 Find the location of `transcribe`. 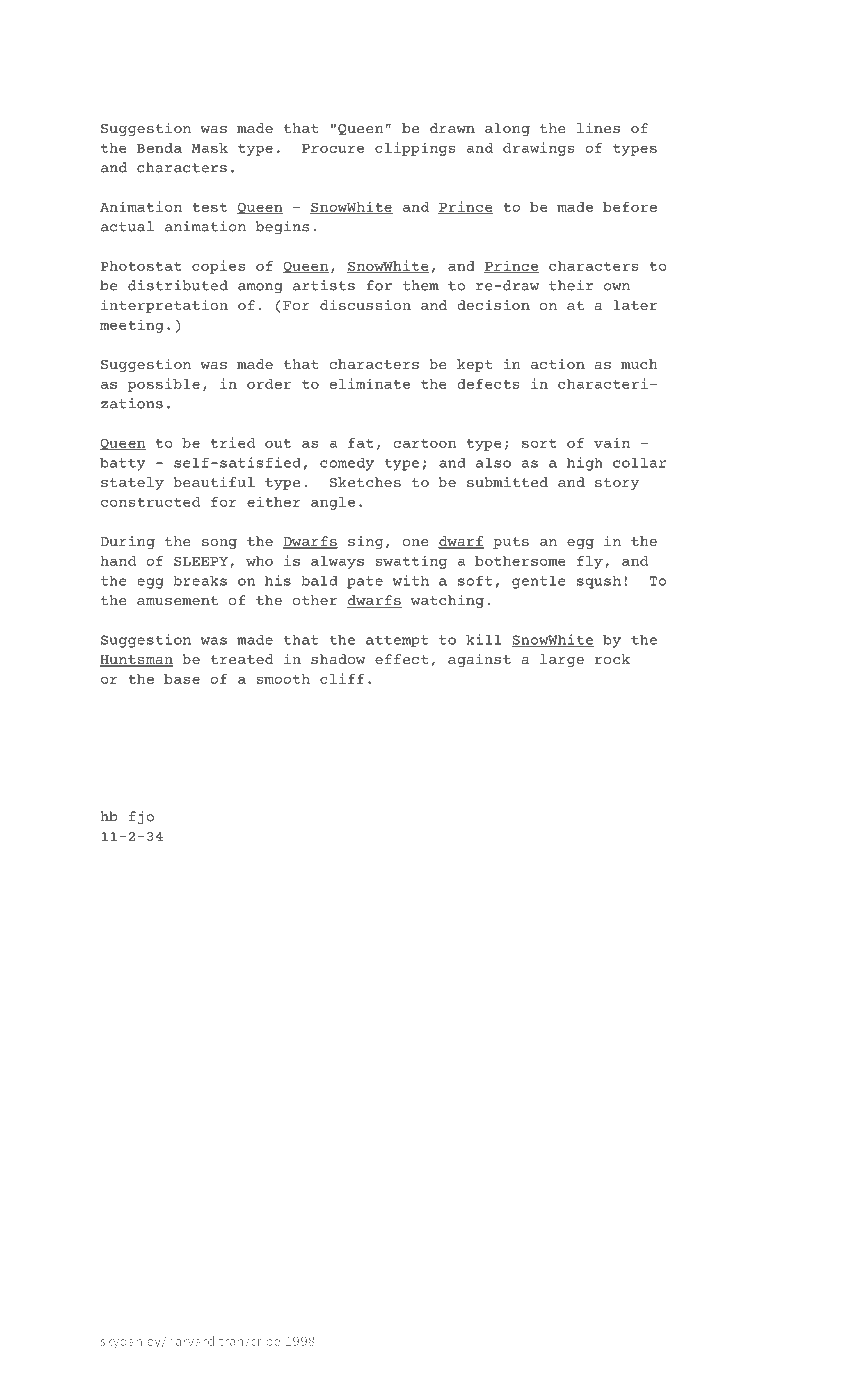

transcribe is located at coordinates (249, 1341).
